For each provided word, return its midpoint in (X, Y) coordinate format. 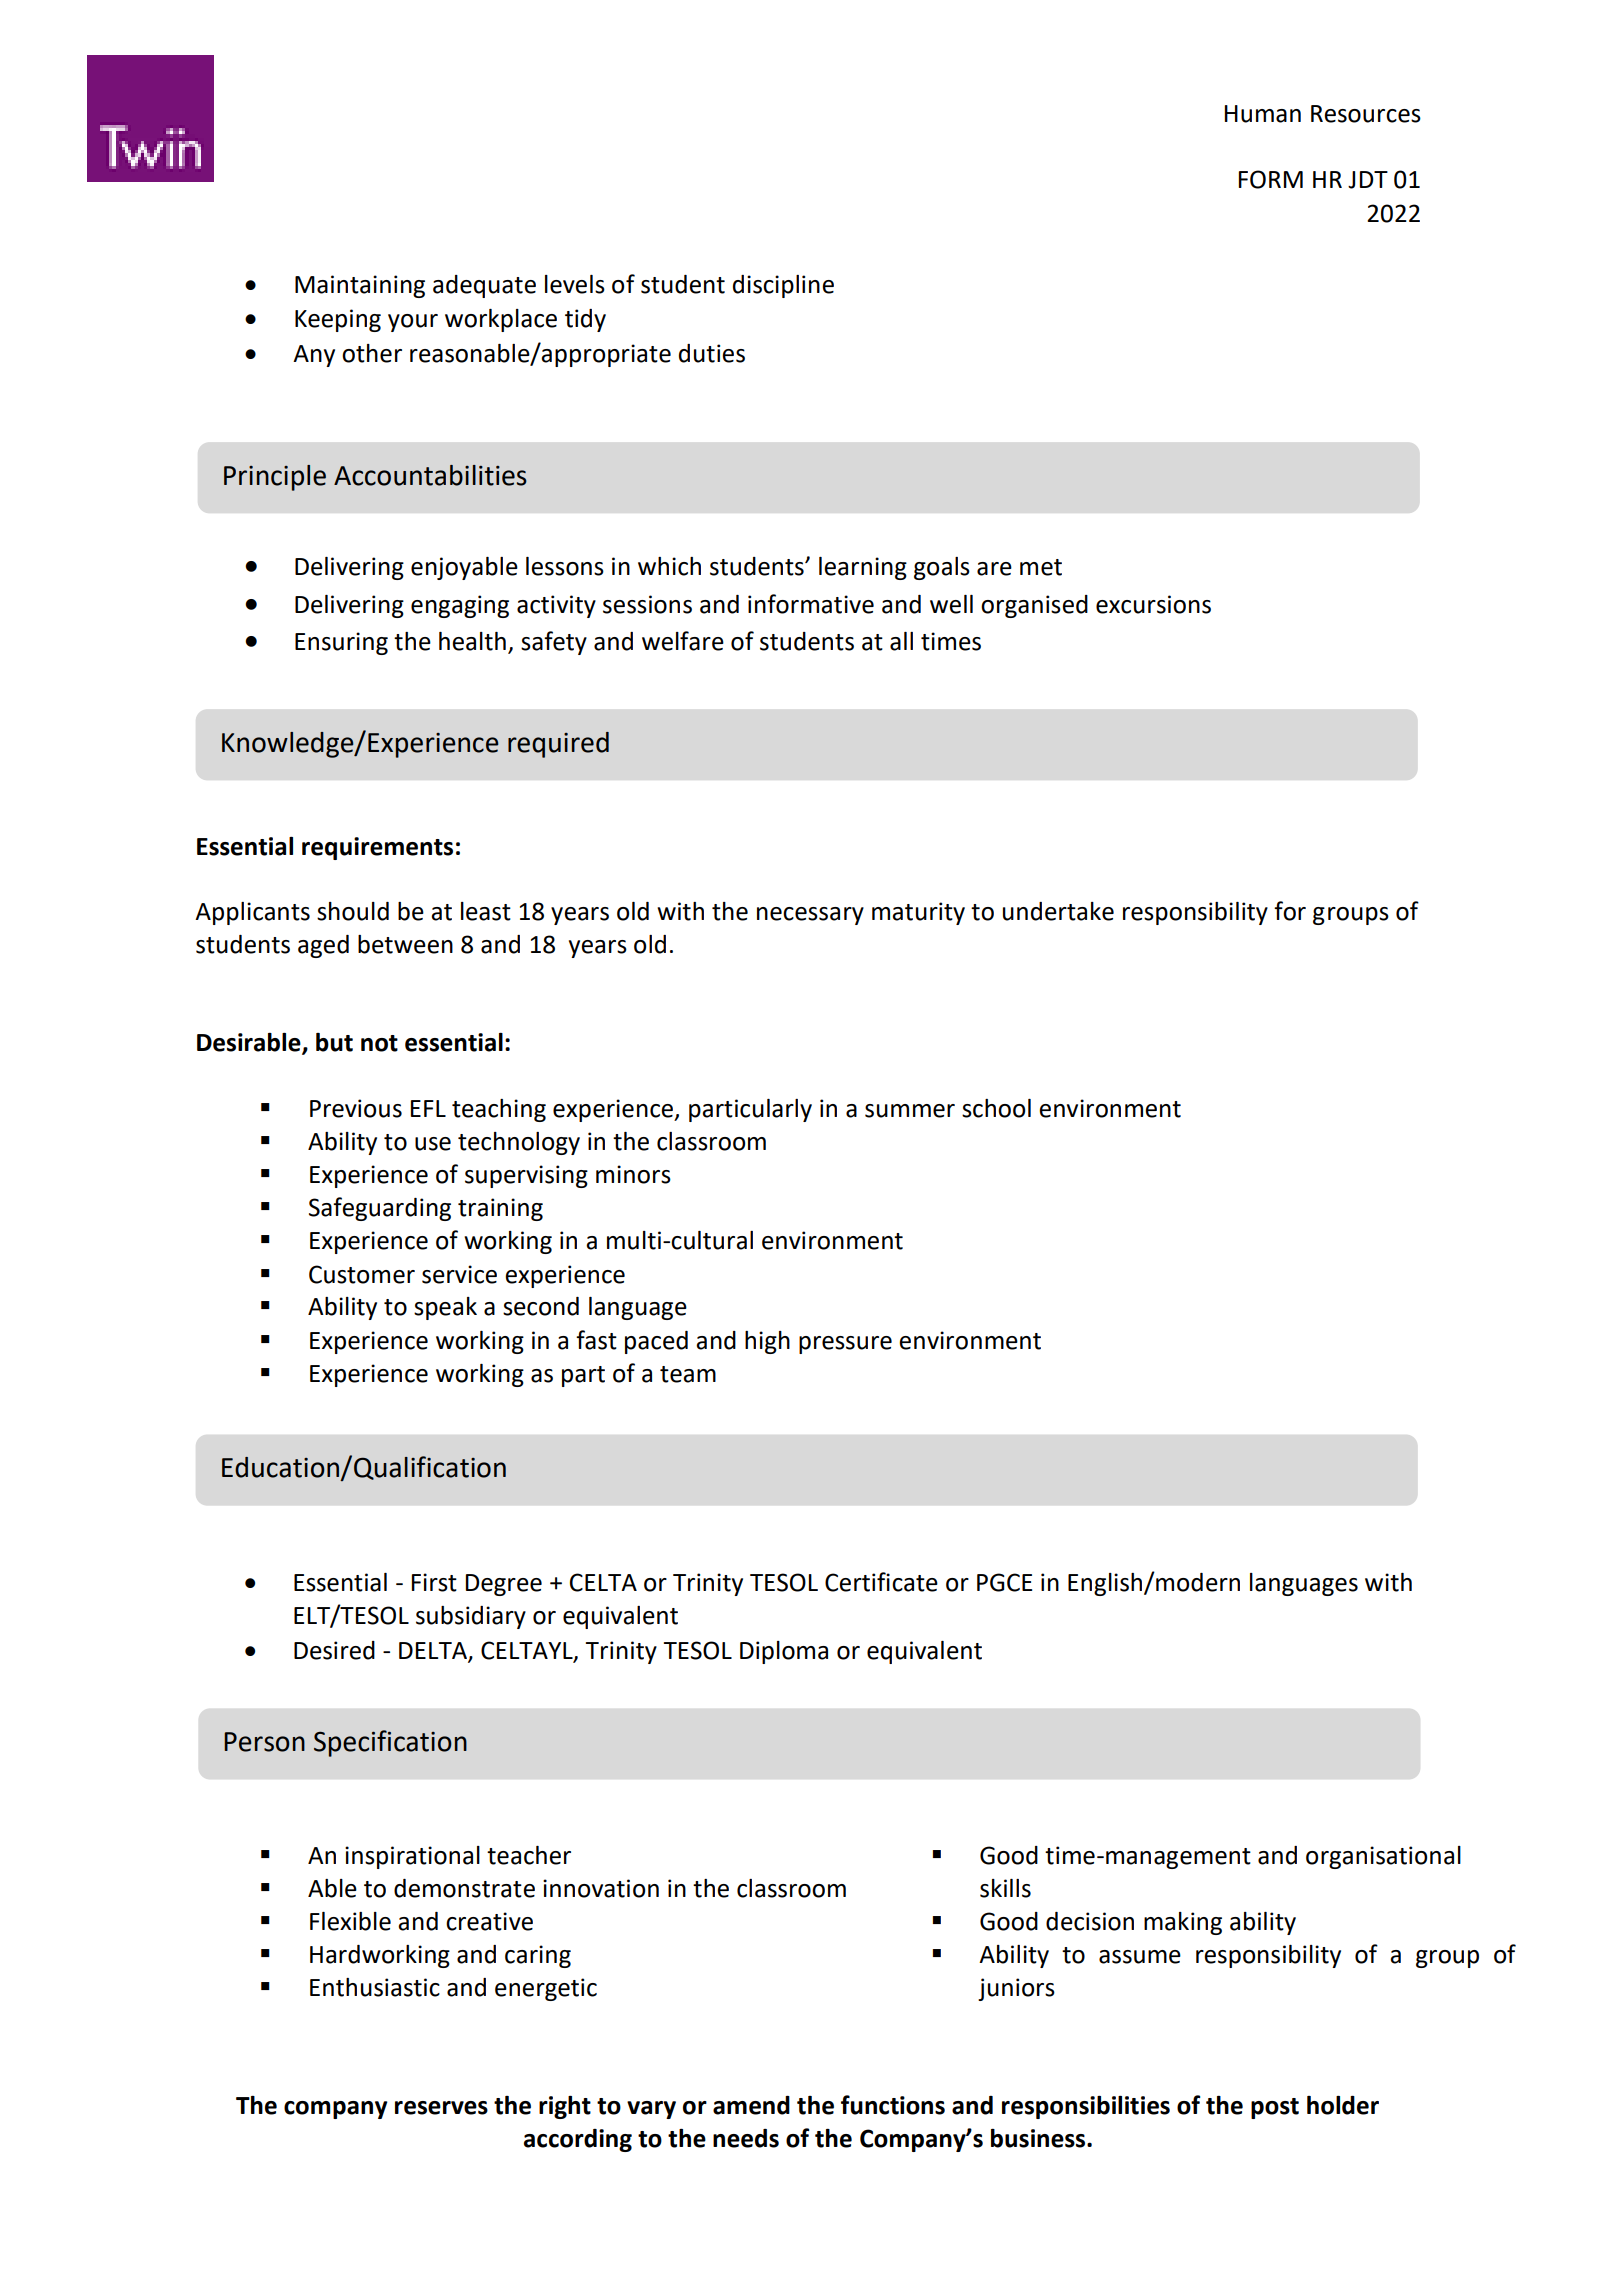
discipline (783, 286)
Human (1263, 114)
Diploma (784, 1652)
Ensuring (341, 643)
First (434, 1582)
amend (751, 2105)
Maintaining (360, 286)
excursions (1153, 604)
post (1275, 2108)
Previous (356, 1108)
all (901, 641)
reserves (441, 2108)
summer (910, 1111)
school (996, 1108)
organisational (1383, 1857)
